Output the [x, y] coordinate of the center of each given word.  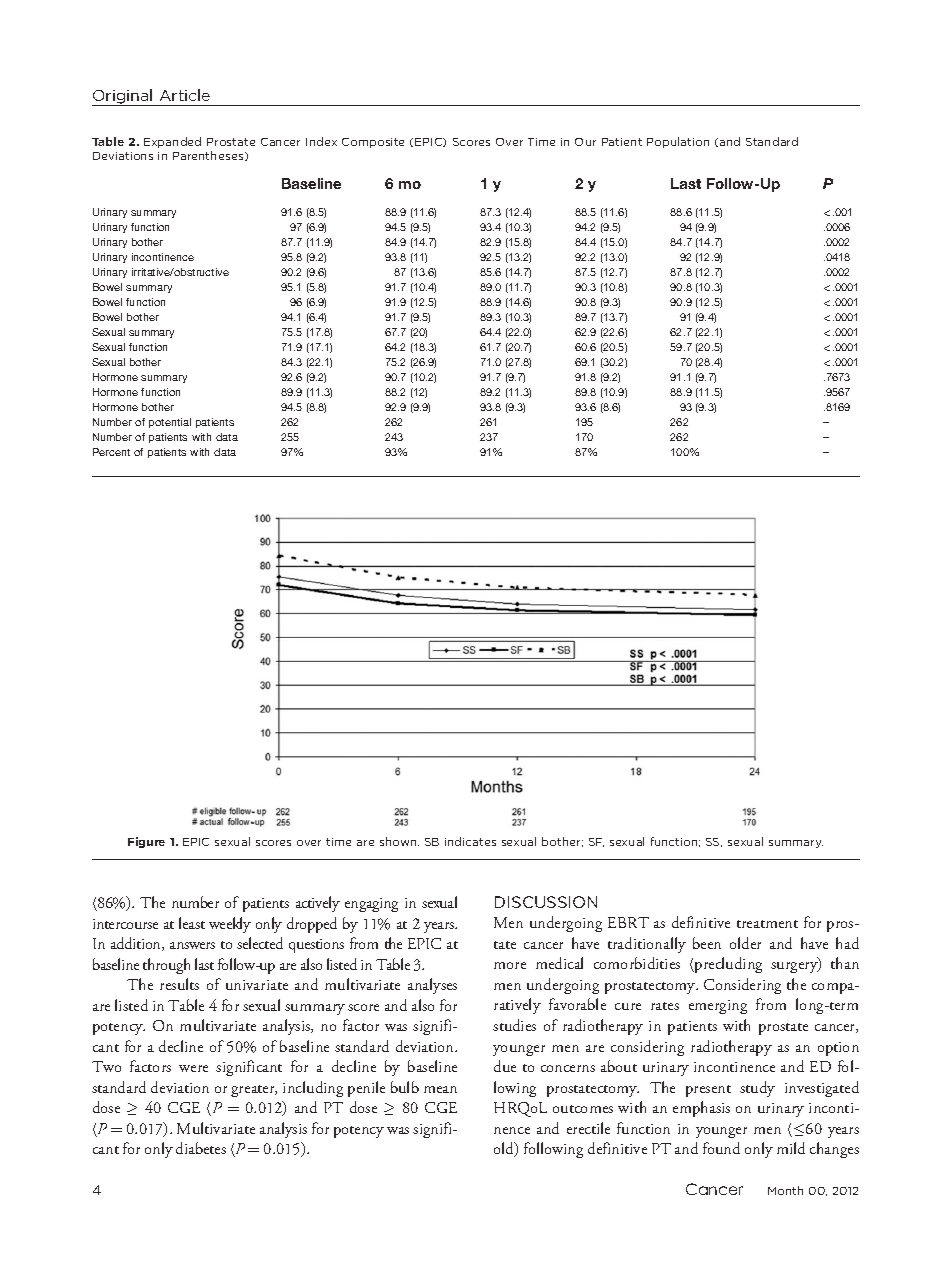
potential [170, 423]
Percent [111, 452]
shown [399, 841]
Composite [373, 143]
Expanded [172, 142]
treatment [767, 924]
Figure [146, 842]
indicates [470, 841]
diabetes [201, 1148]
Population [678, 142]
